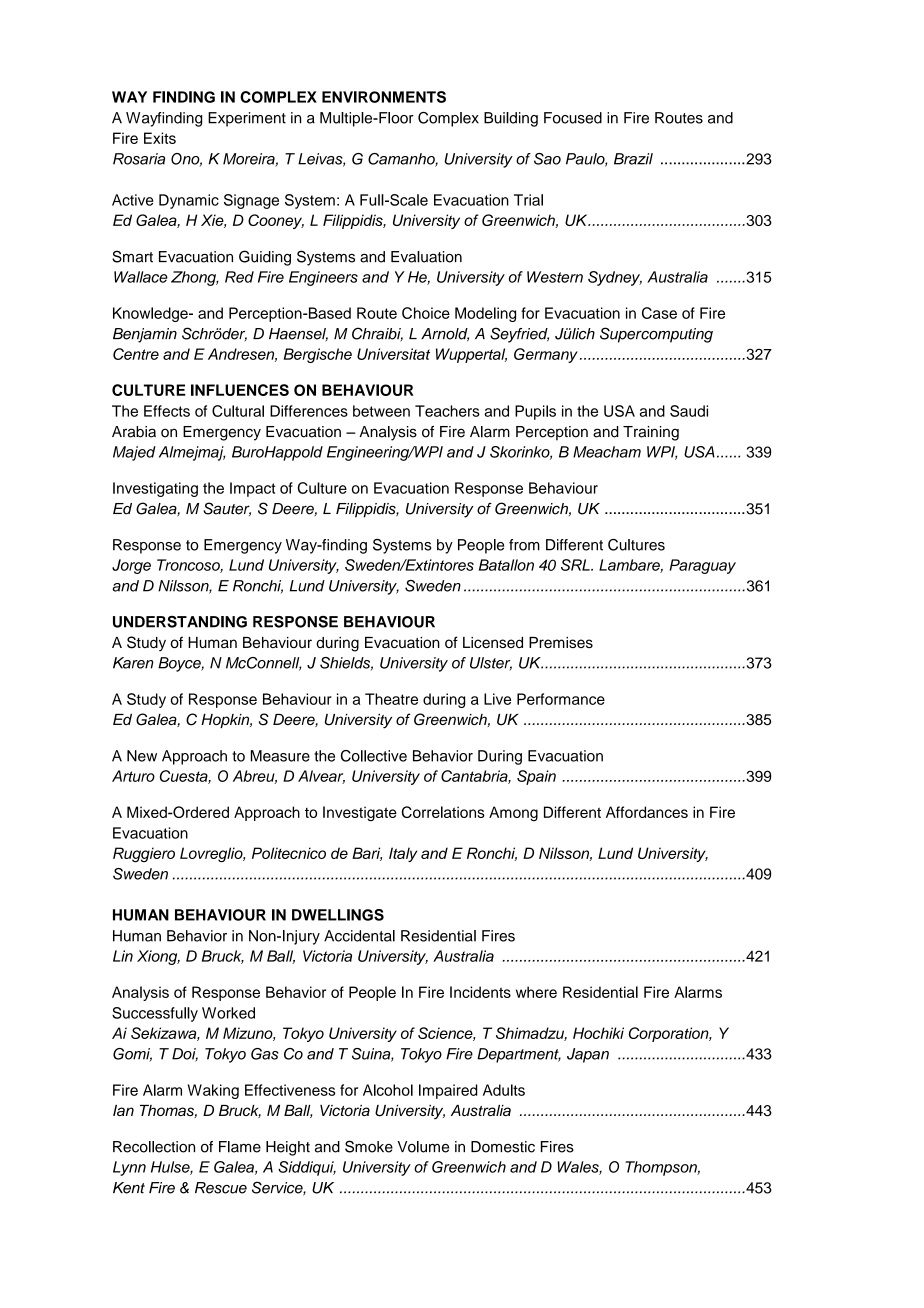  What do you see at coordinates (391, 699) in the image?
I see `Theatre` at bounding box center [391, 699].
